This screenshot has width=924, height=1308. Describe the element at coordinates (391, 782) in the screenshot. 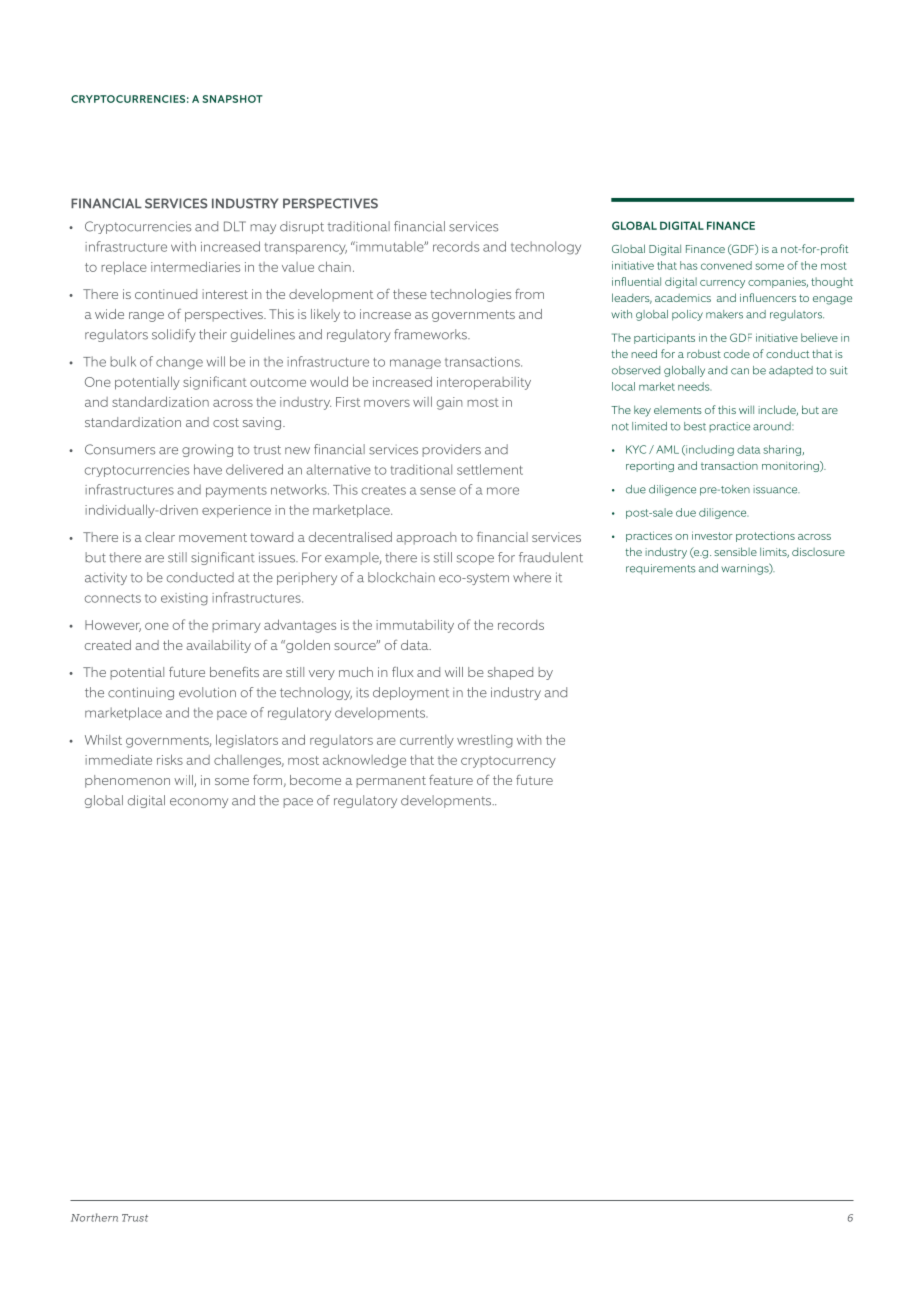

I see `permanent` at that location.
